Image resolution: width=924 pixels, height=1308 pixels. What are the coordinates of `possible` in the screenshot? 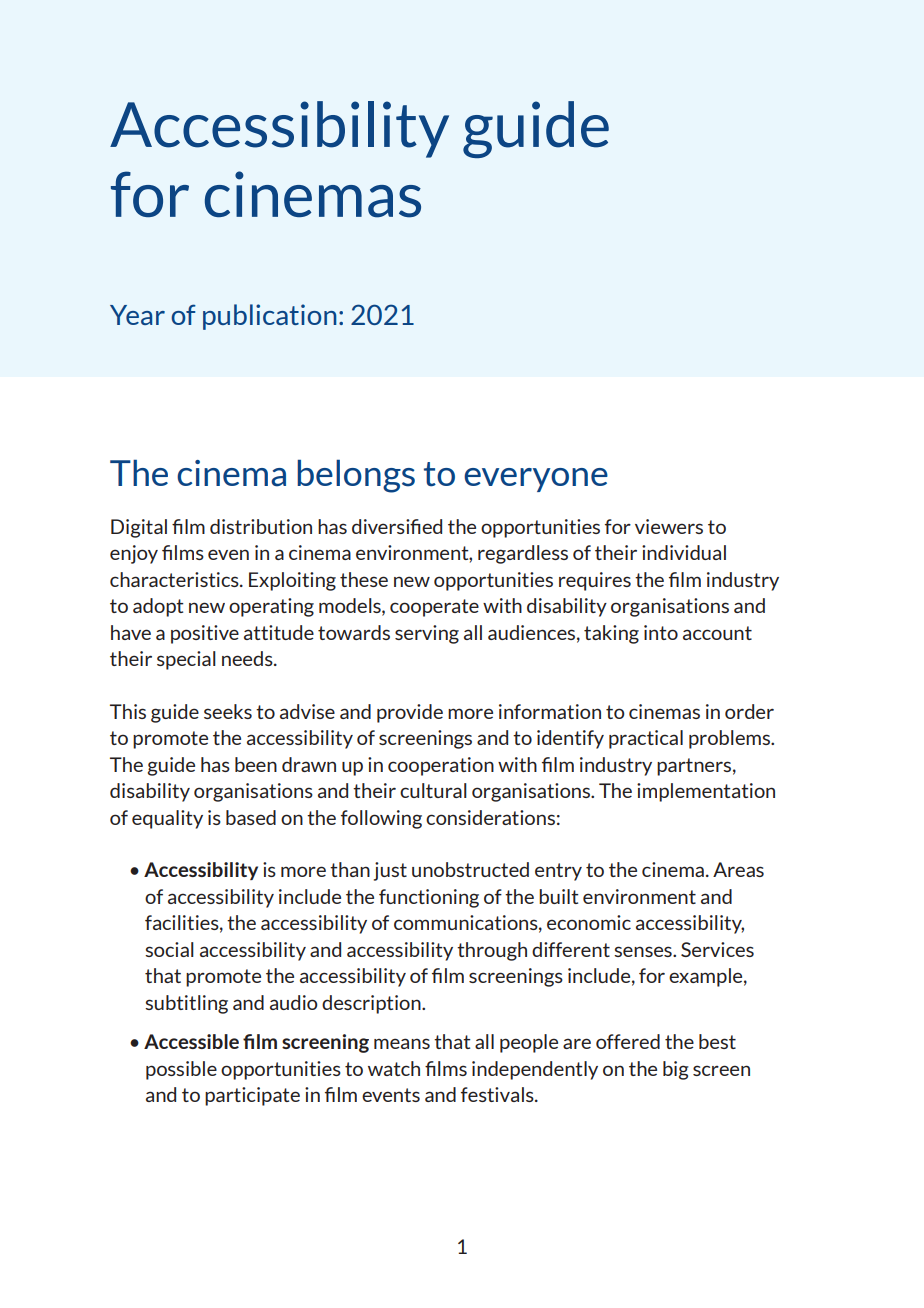 It's located at (181, 1070).
